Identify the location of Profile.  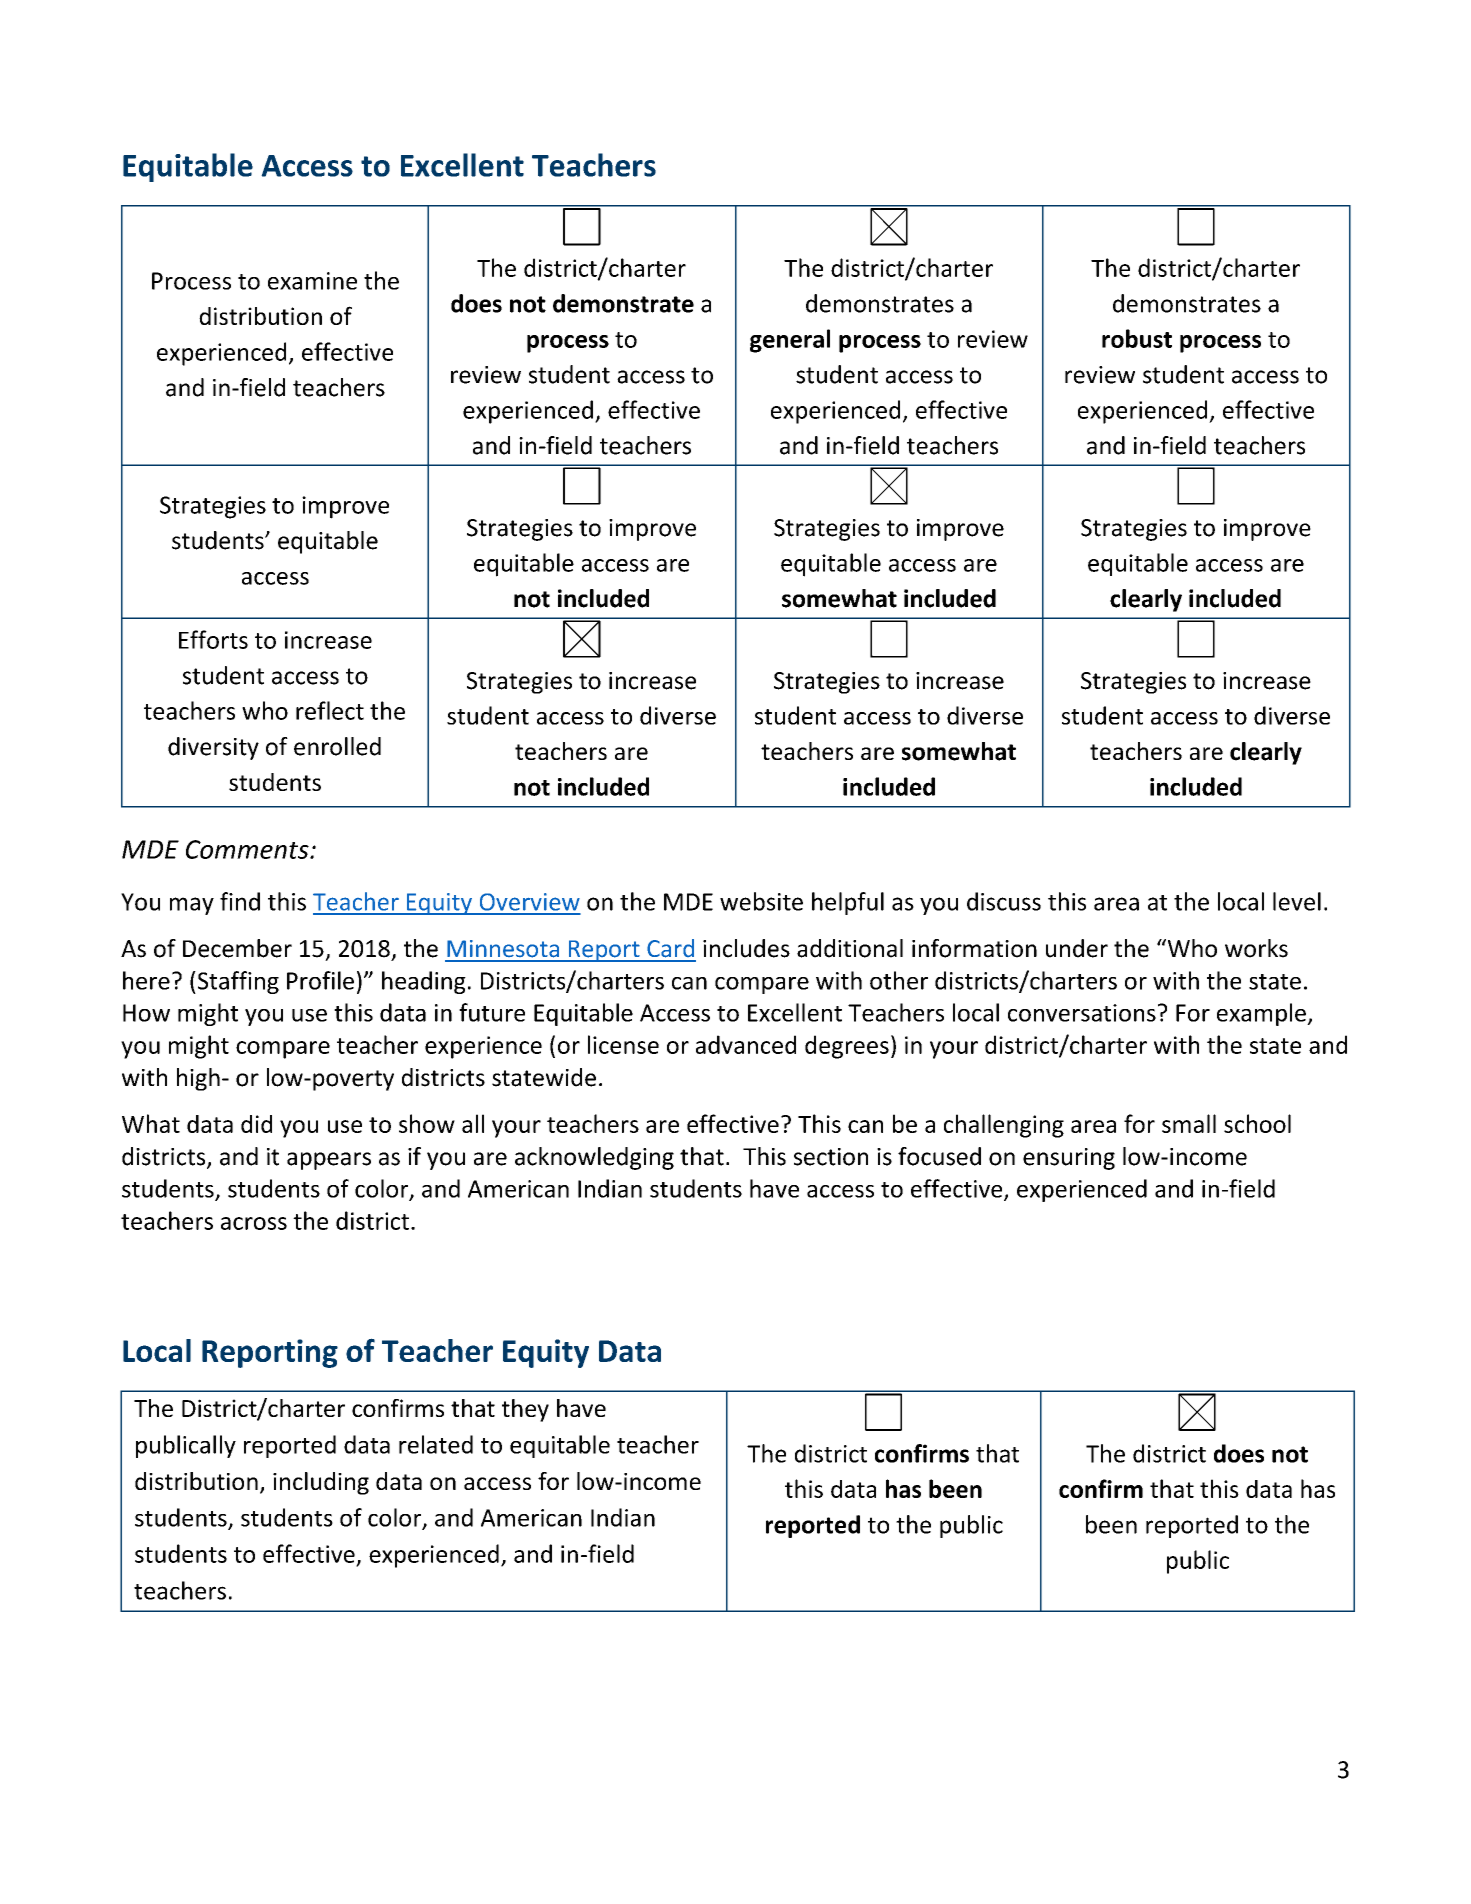
(320, 980).
